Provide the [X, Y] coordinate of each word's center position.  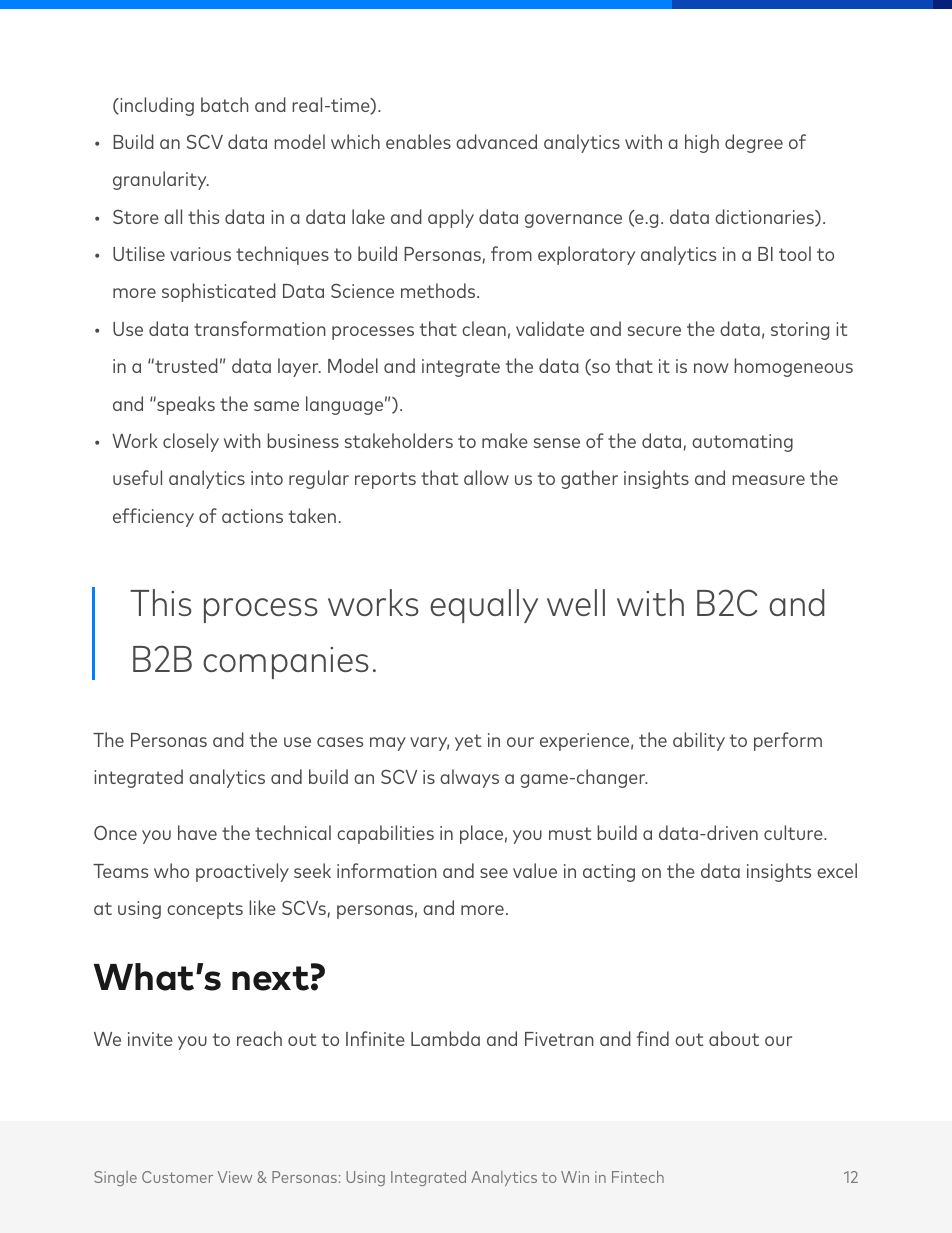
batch [224, 104]
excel [837, 870]
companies [286, 663]
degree [754, 143]
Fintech [638, 1177]
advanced [496, 141]
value [535, 870]
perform [788, 741]
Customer [177, 1177]
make [505, 440]
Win [575, 1177]
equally [484, 606]
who [171, 870]
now [711, 368]
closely [191, 442]
